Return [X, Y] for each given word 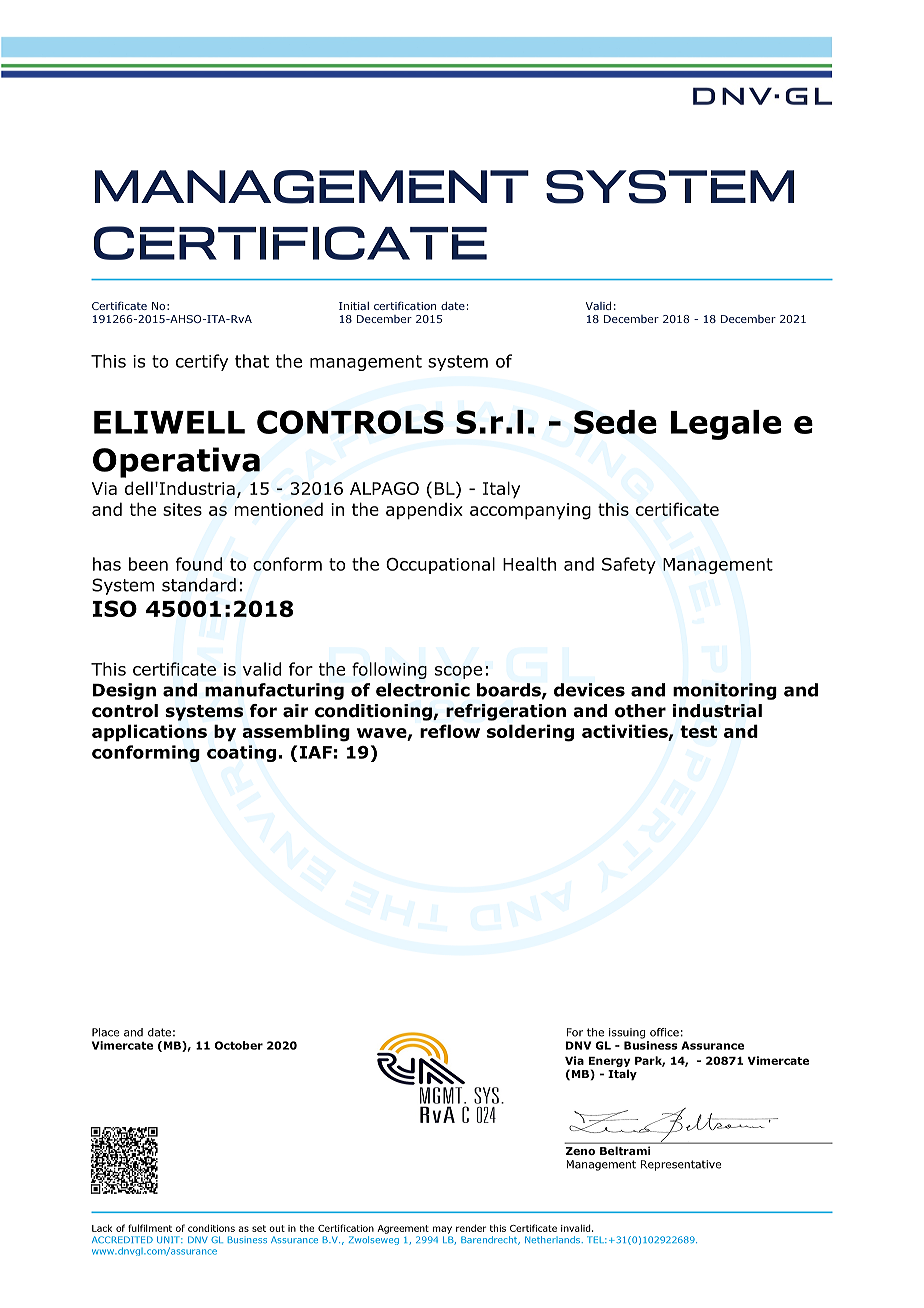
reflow [450, 731]
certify [202, 362]
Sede [615, 422]
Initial [354, 306]
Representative [681, 1165]
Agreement [403, 1229]
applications [149, 732]
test [698, 731]
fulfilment [150, 1228]
